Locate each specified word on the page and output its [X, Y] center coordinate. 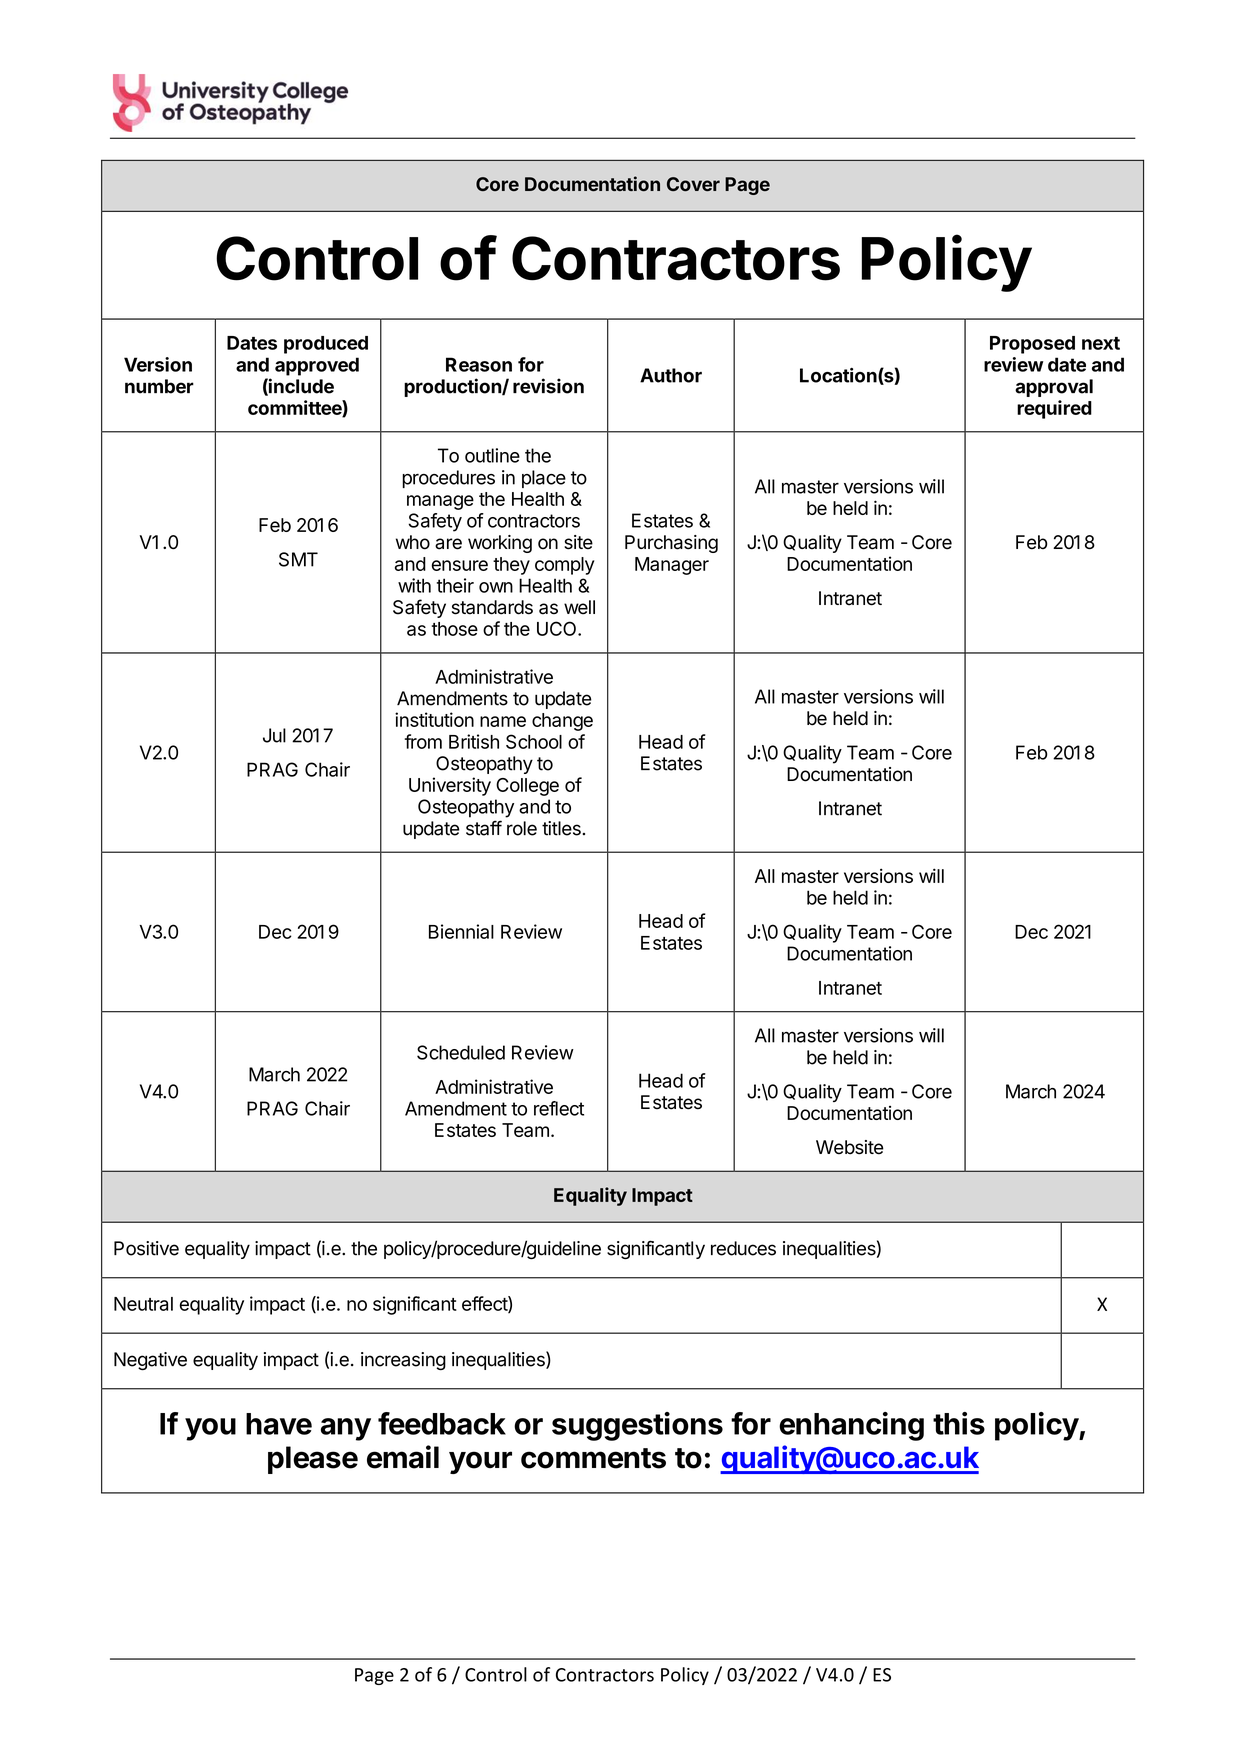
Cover [693, 184]
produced [326, 345]
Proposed [1032, 345]
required [1054, 409]
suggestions [637, 1426]
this [959, 1423]
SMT [298, 559]
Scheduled [461, 1052]
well [579, 607]
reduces [743, 1248]
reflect [559, 1108]
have [279, 1424]
